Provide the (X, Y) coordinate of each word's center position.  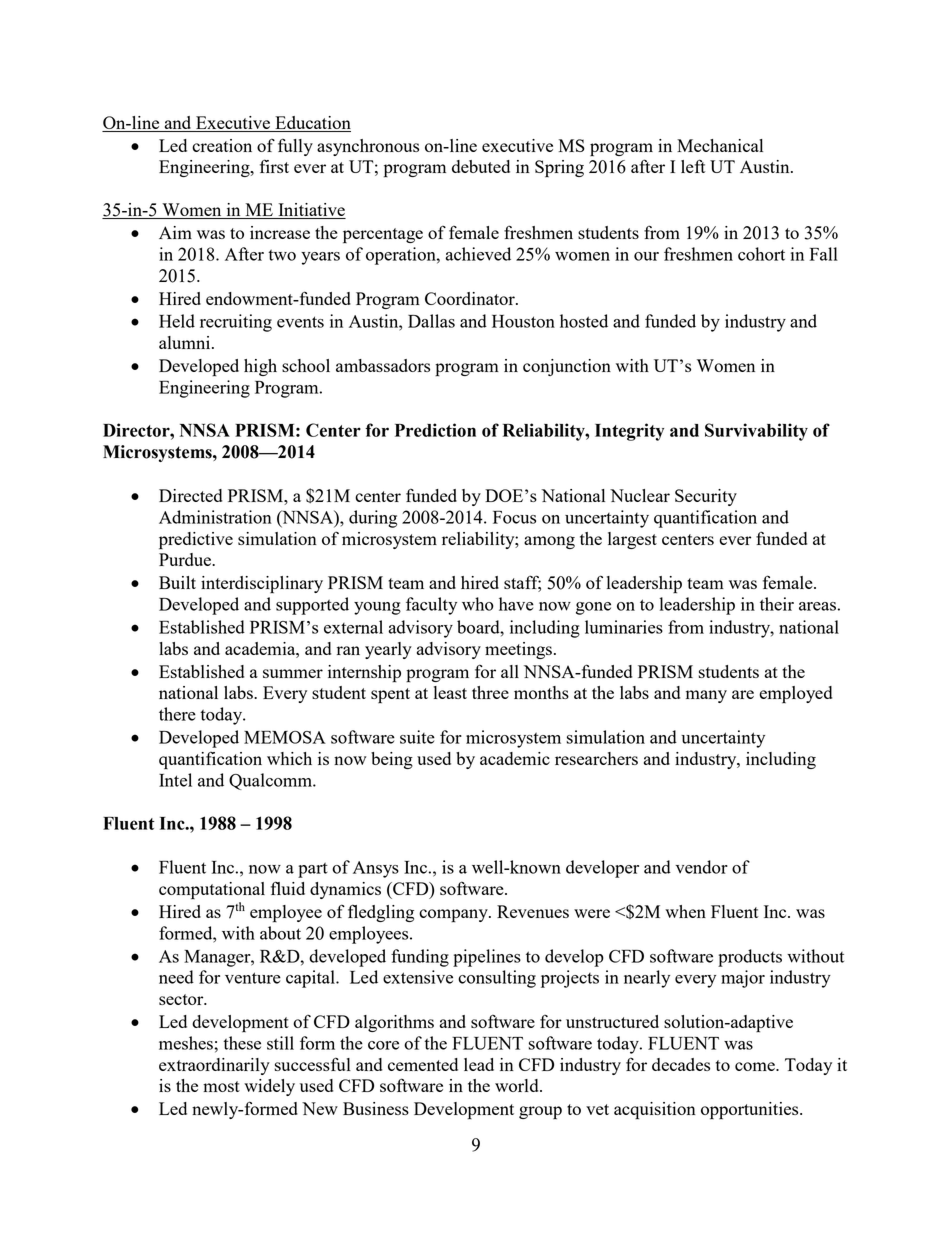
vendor (701, 867)
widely (269, 1087)
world (518, 1085)
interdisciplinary (262, 585)
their (777, 604)
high (260, 367)
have (516, 604)
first (274, 166)
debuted (481, 166)
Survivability (756, 432)
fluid (288, 888)
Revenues (533, 911)
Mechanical (720, 145)
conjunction (567, 367)
